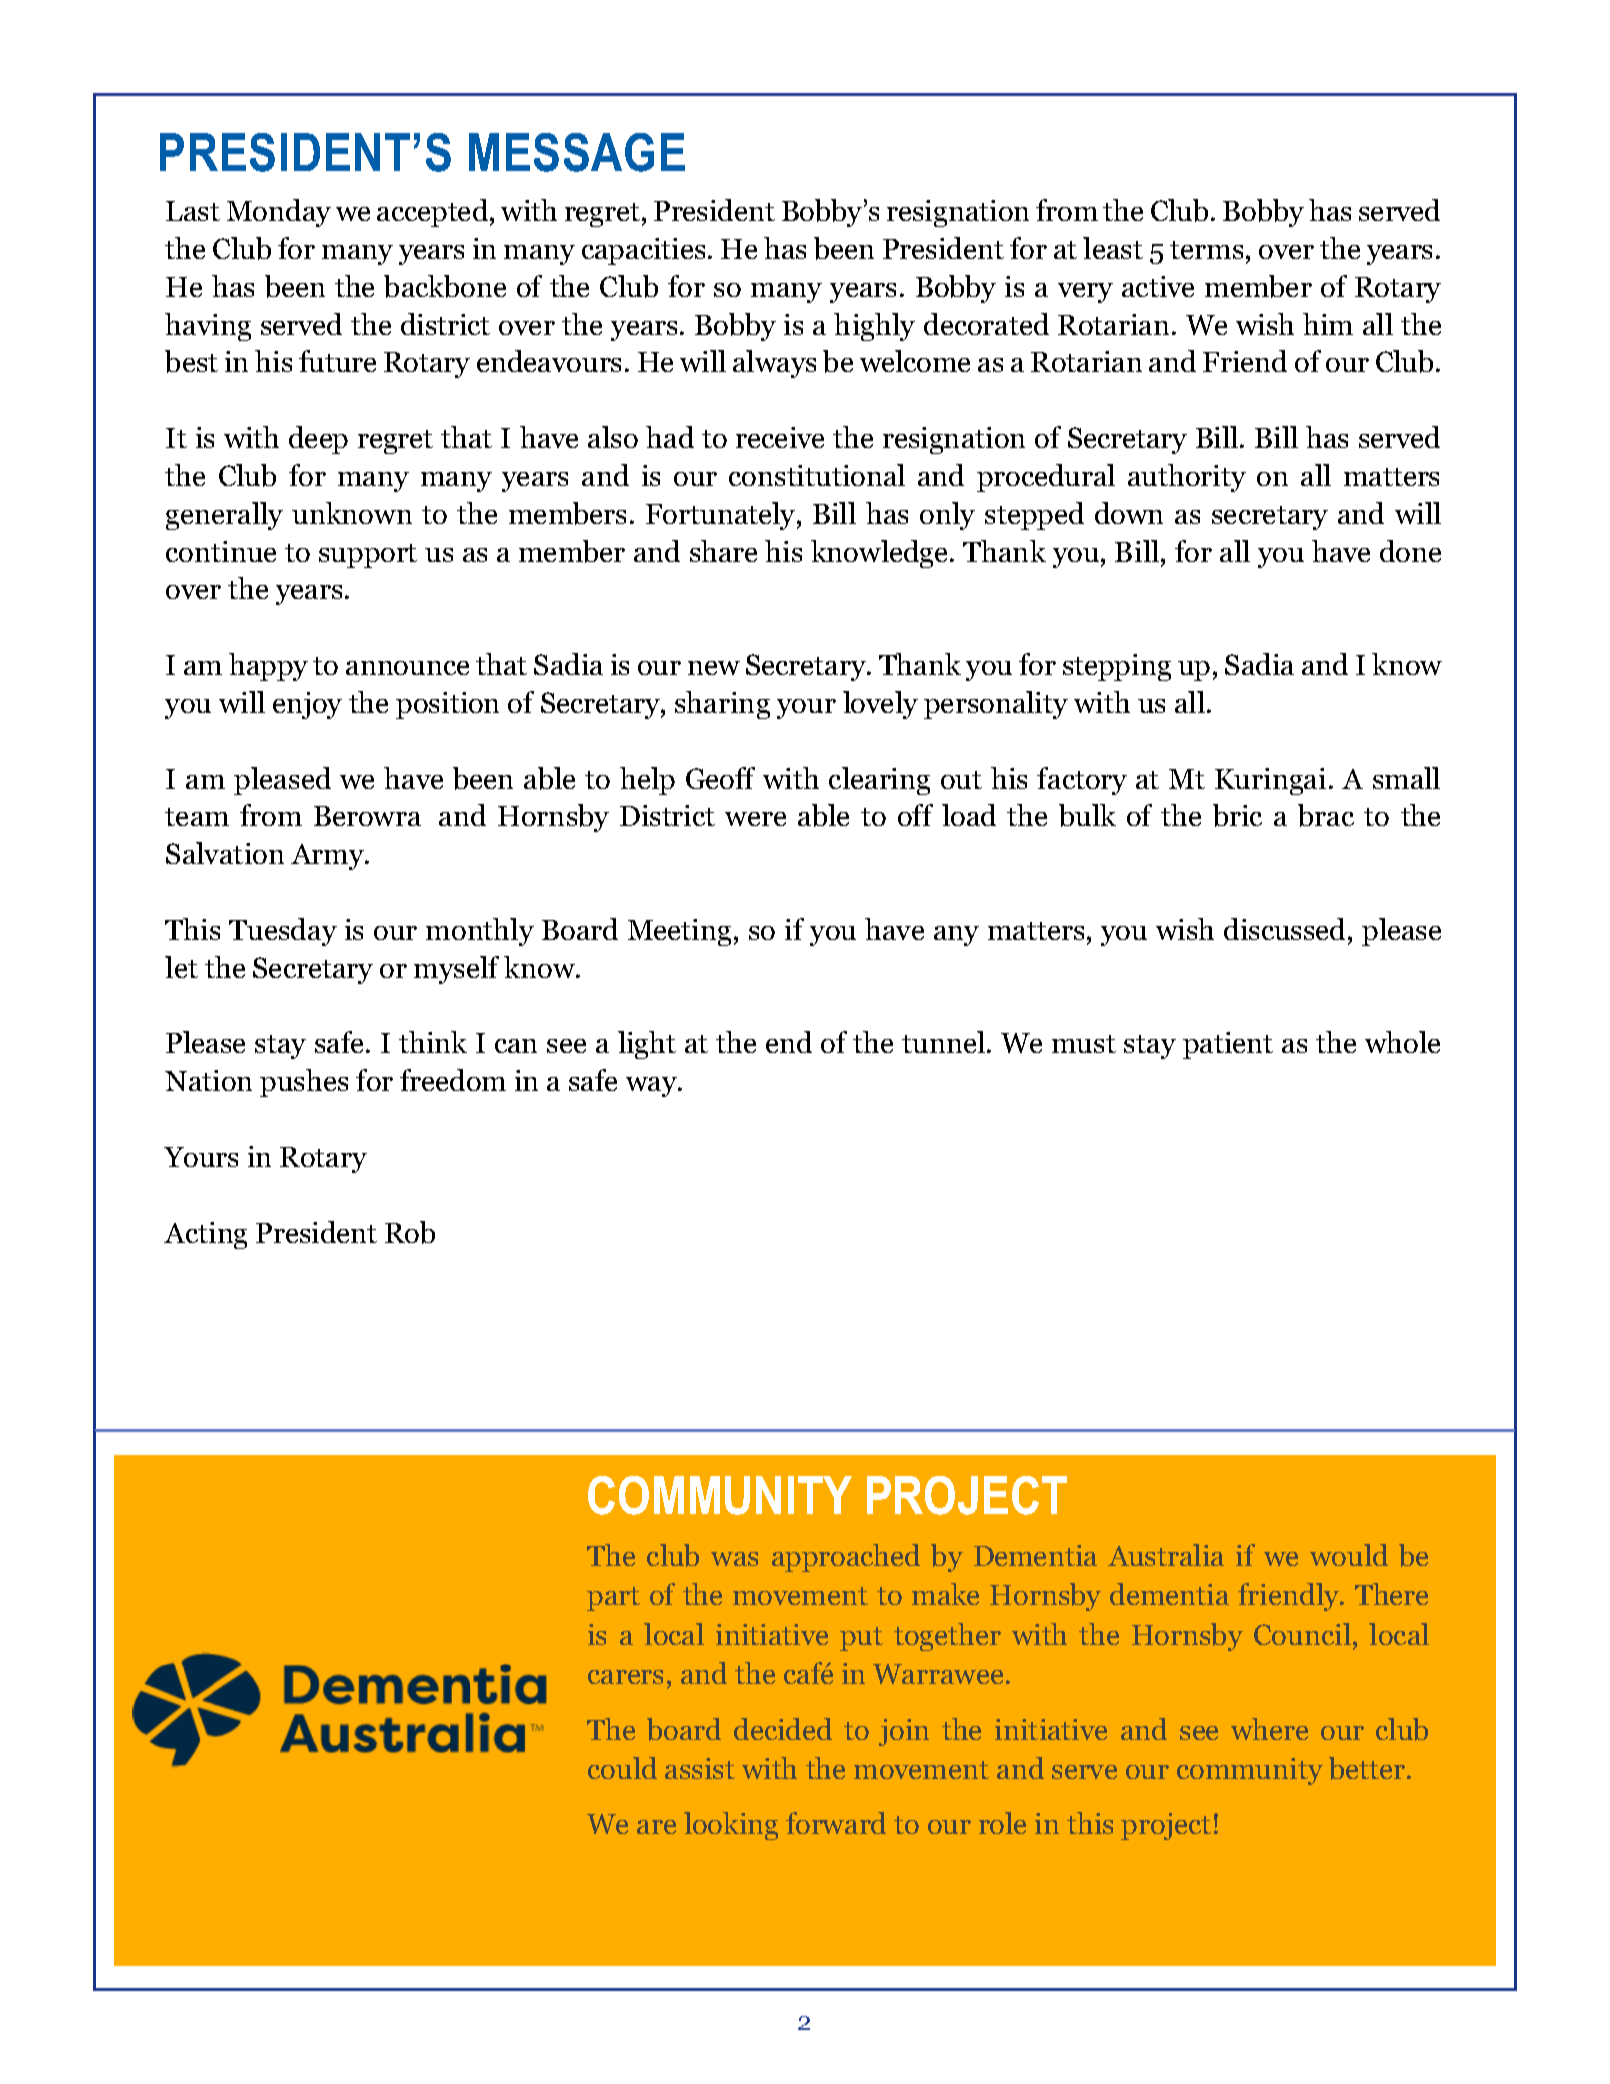  I want to click on could, so click(622, 1768).
